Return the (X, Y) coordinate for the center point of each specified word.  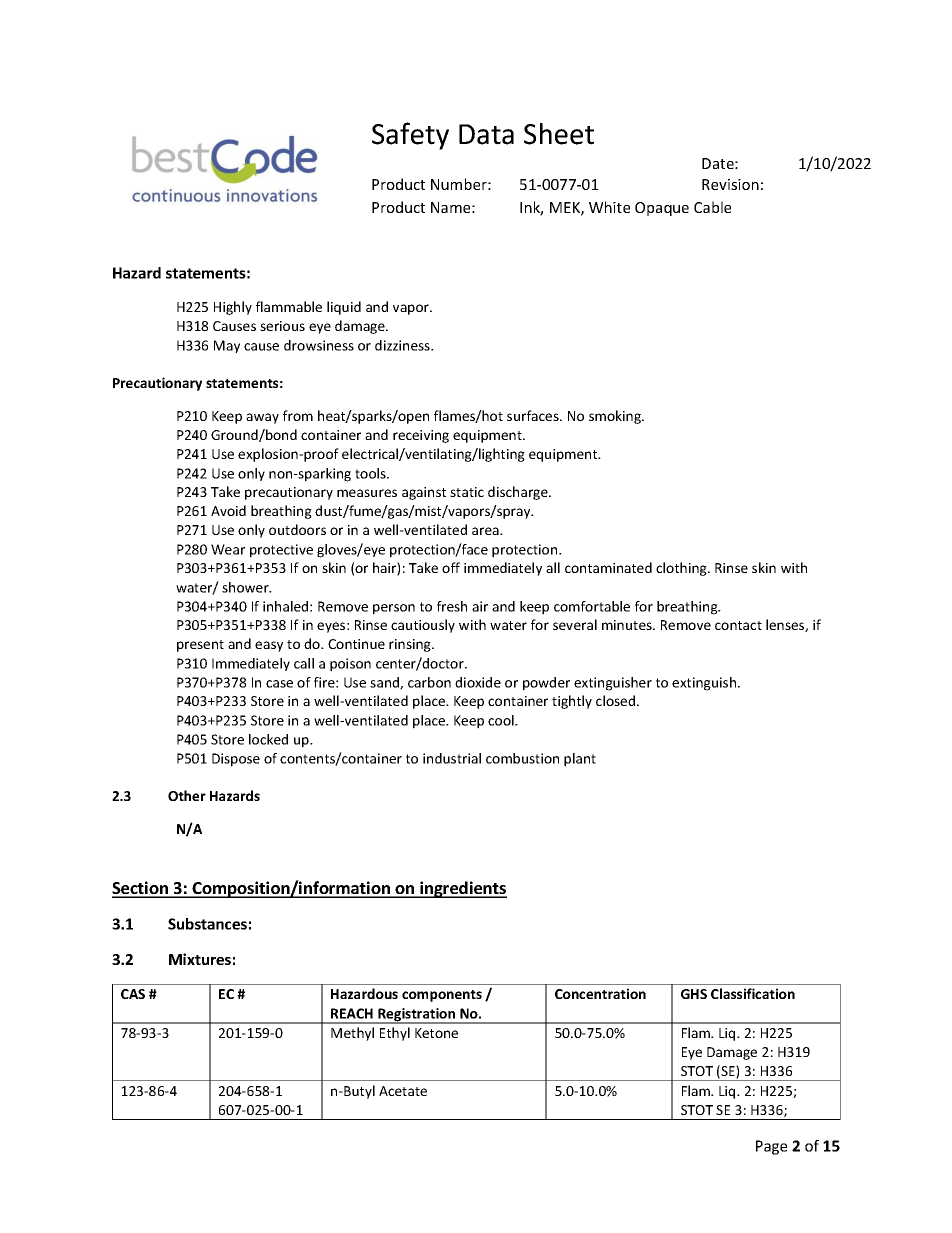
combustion (522, 758)
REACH (352, 1013)
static (467, 492)
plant (580, 760)
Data (486, 134)
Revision (730, 184)
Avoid (228, 510)
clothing (682, 569)
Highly (233, 308)
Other (187, 795)
